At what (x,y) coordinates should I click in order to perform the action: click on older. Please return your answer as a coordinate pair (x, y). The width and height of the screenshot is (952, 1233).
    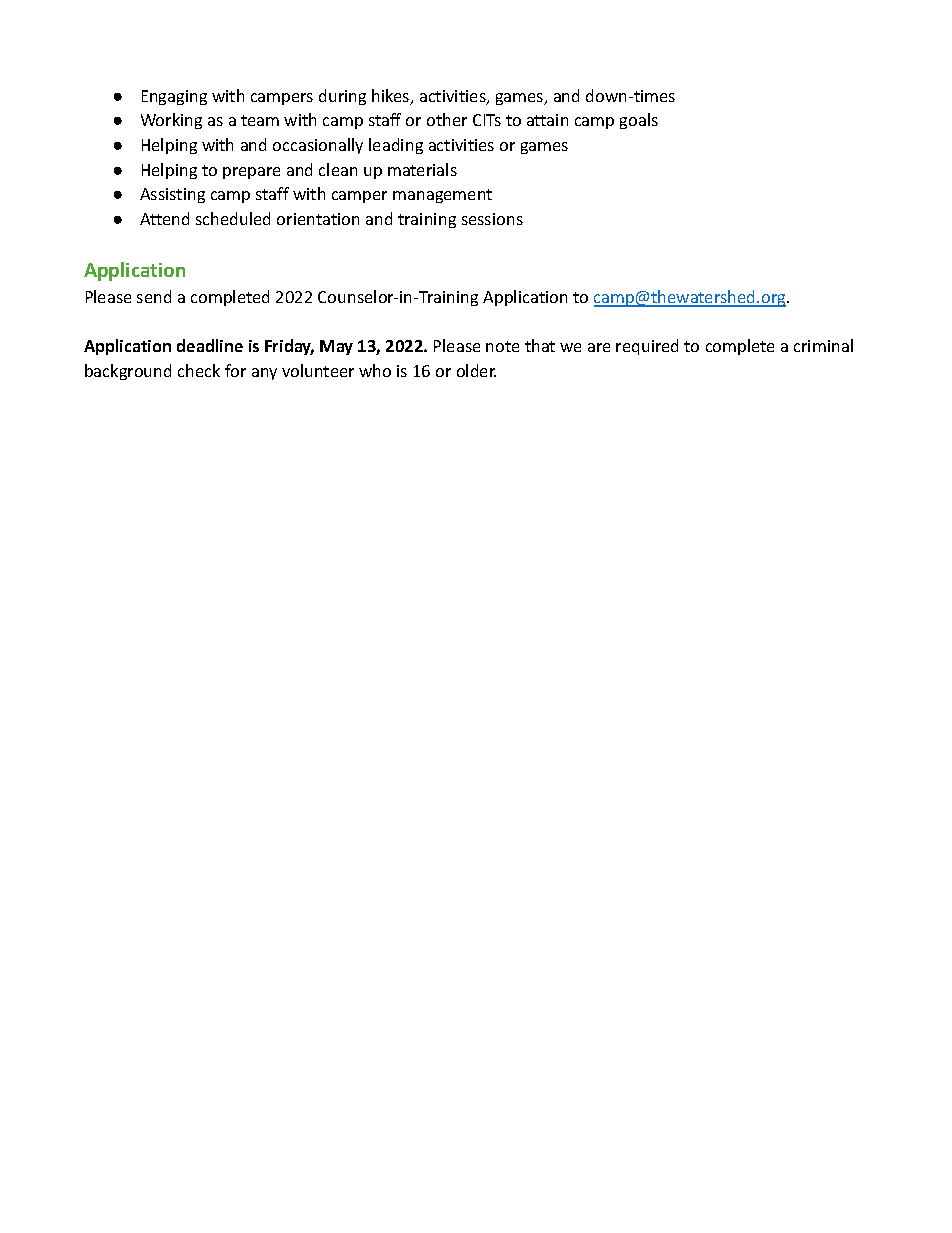
    Looking at the image, I should click on (476, 370).
